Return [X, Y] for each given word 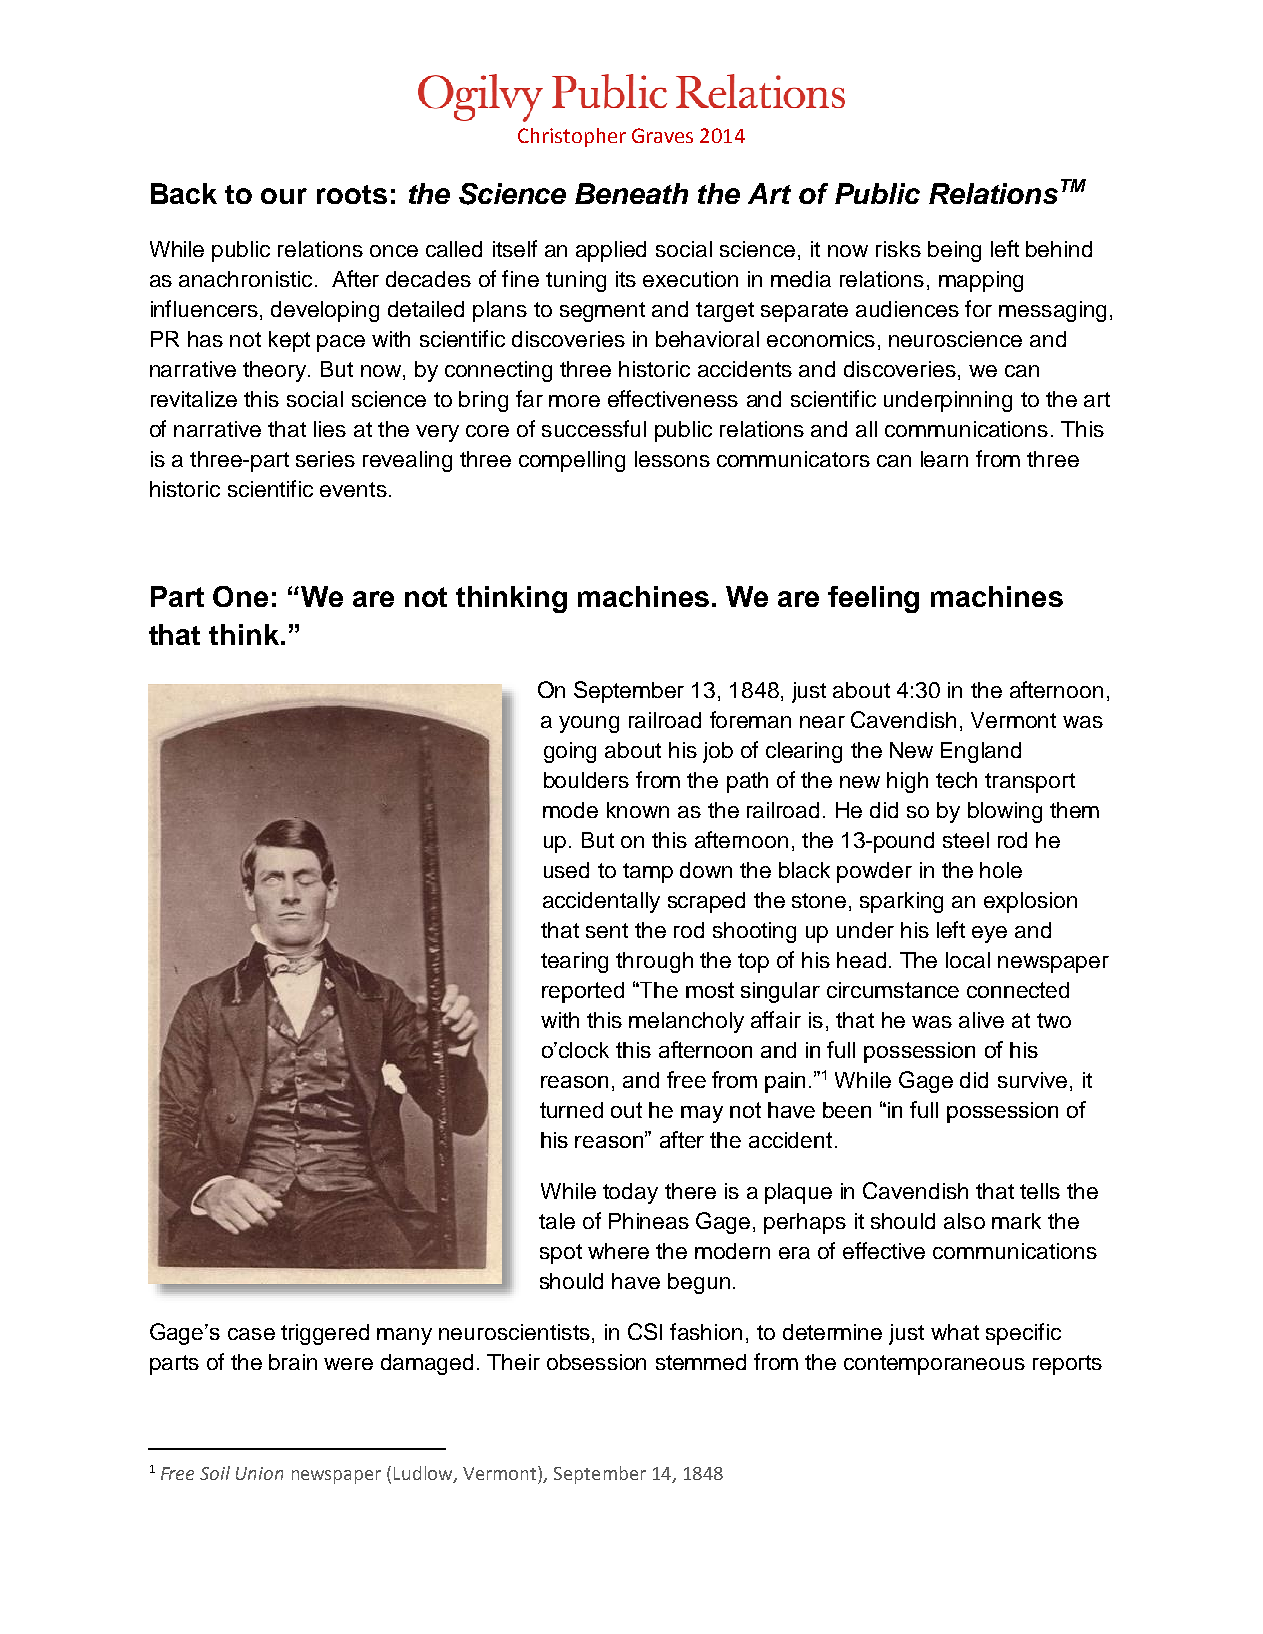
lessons [672, 459]
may [702, 1114]
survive [1032, 1080]
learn [944, 459]
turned [571, 1110]
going [570, 752]
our [284, 196]
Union [259, 1473]
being [954, 251]
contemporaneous [934, 1365]
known [638, 810]
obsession [596, 1362]
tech [956, 780]
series [325, 459]
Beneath [631, 193]
